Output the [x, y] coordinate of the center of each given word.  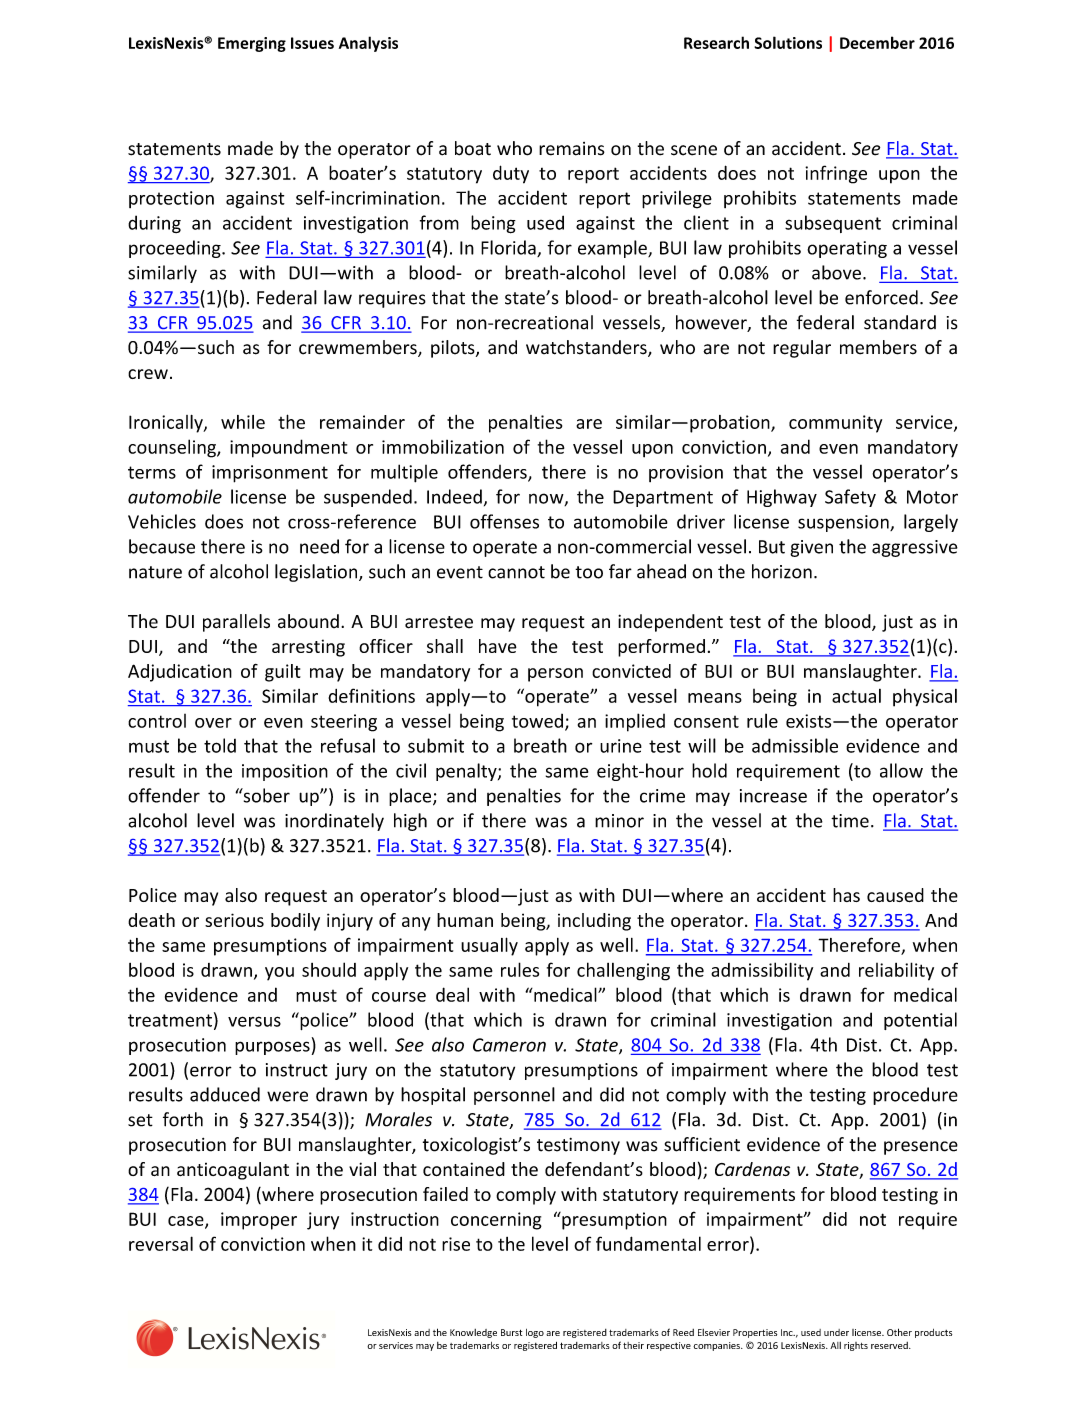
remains [572, 149]
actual [856, 696]
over [213, 723]
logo [535, 1333]
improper [259, 1221]
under [836, 1332]
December [877, 42]
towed [537, 721]
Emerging [252, 44]
